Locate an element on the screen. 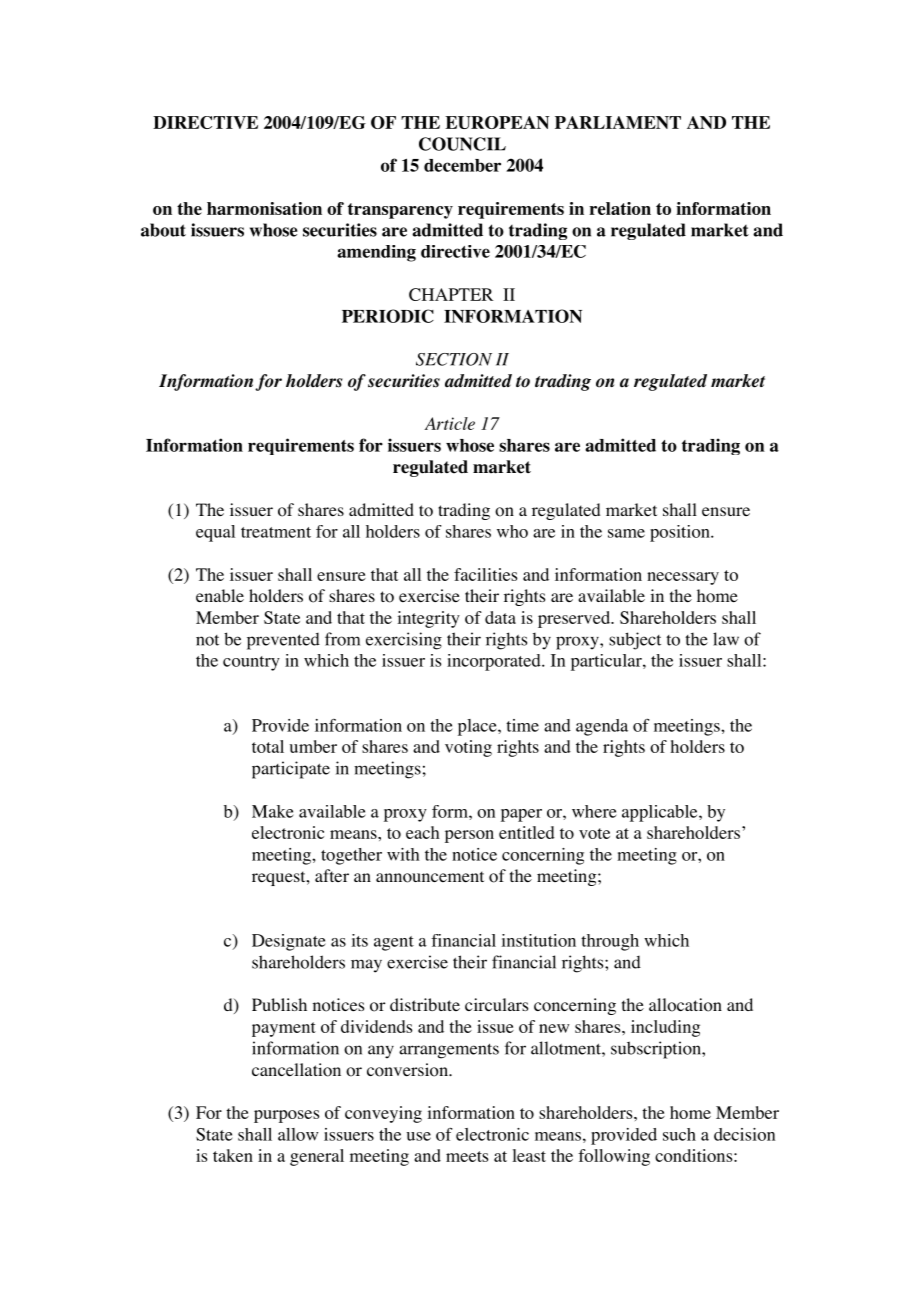  Designate is located at coordinates (289, 942).
